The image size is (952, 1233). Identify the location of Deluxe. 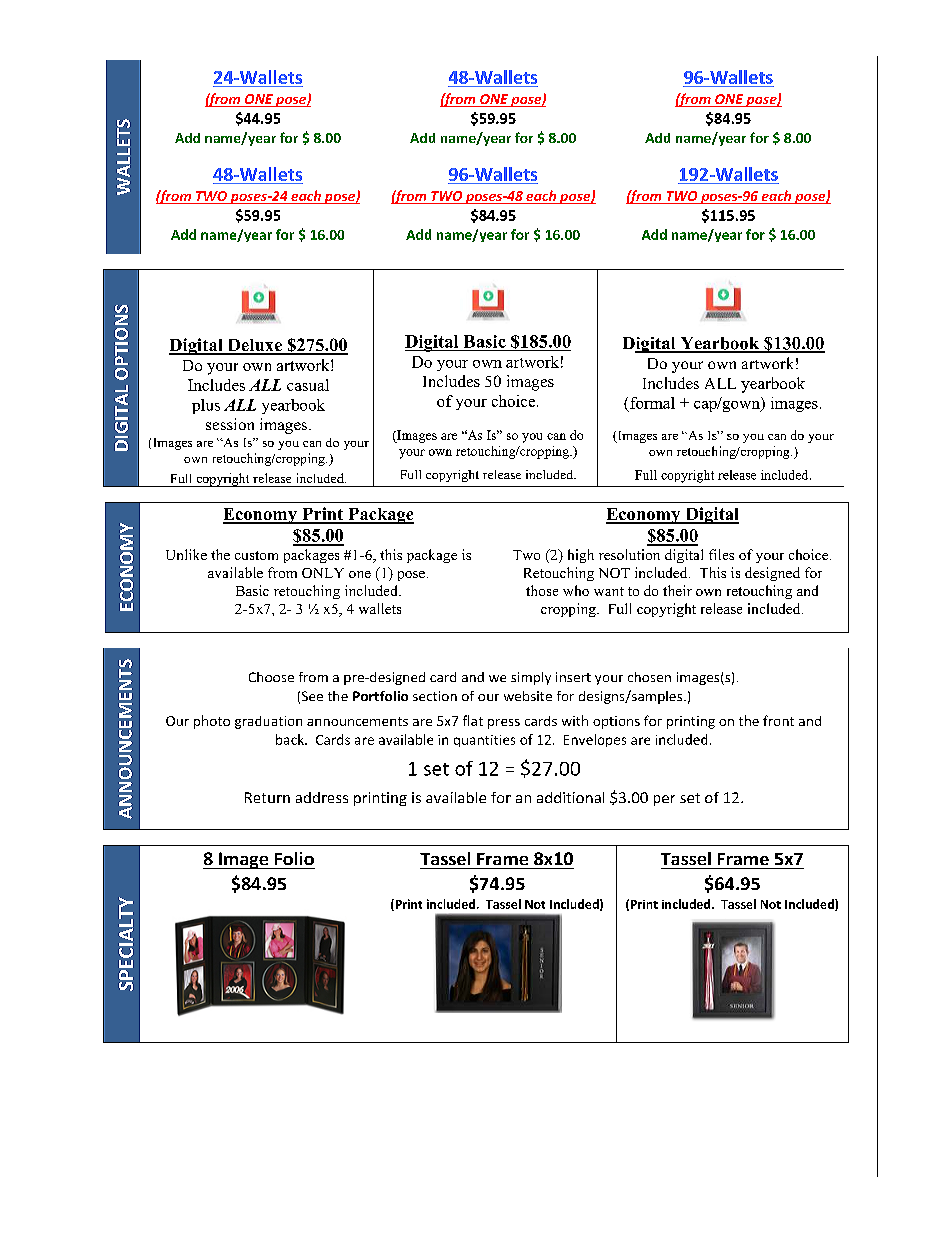
(254, 346).
